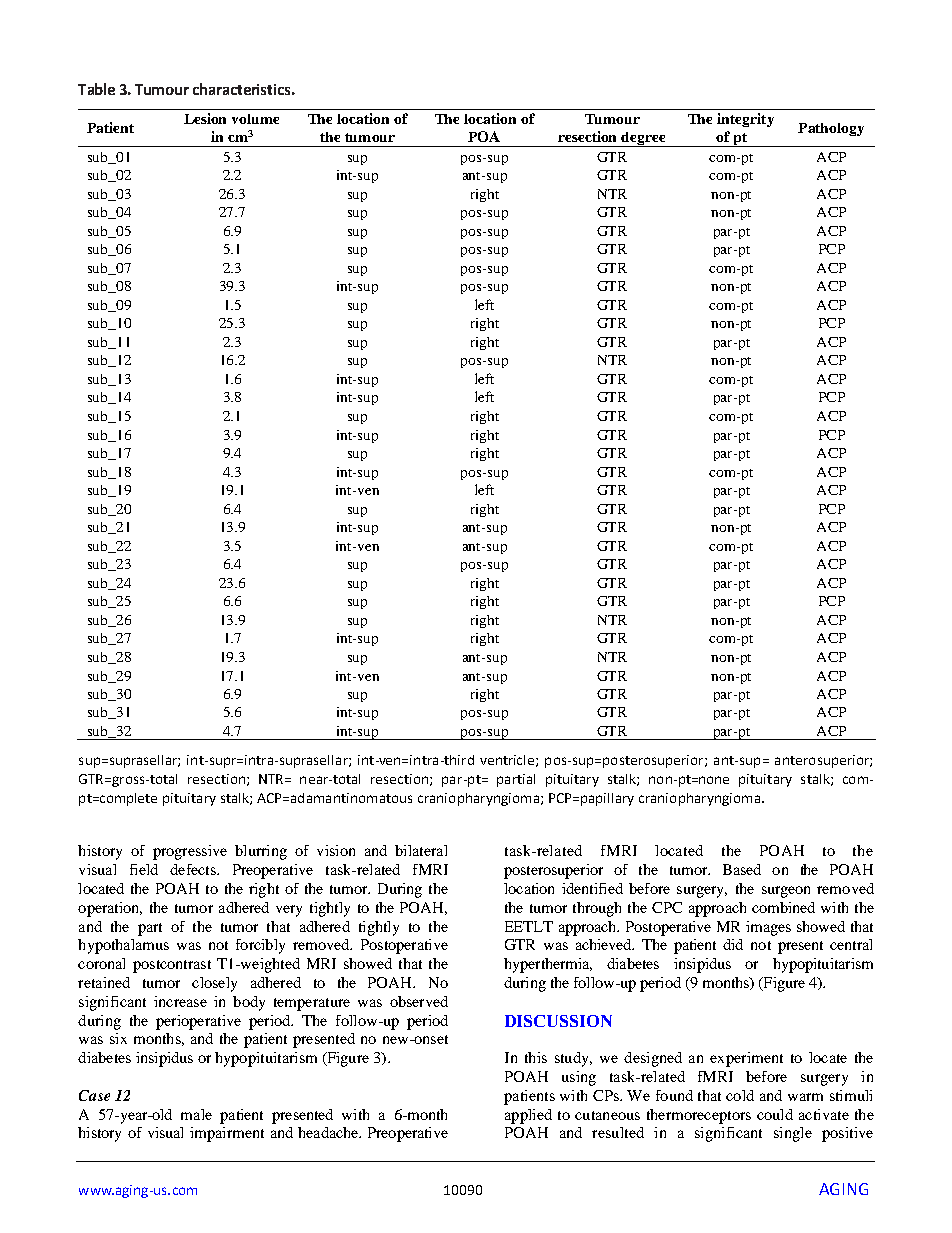 Image resolution: width=952 pixels, height=1233 pixels. Describe the element at coordinates (194, 869) in the screenshot. I see `defects` at that location.
